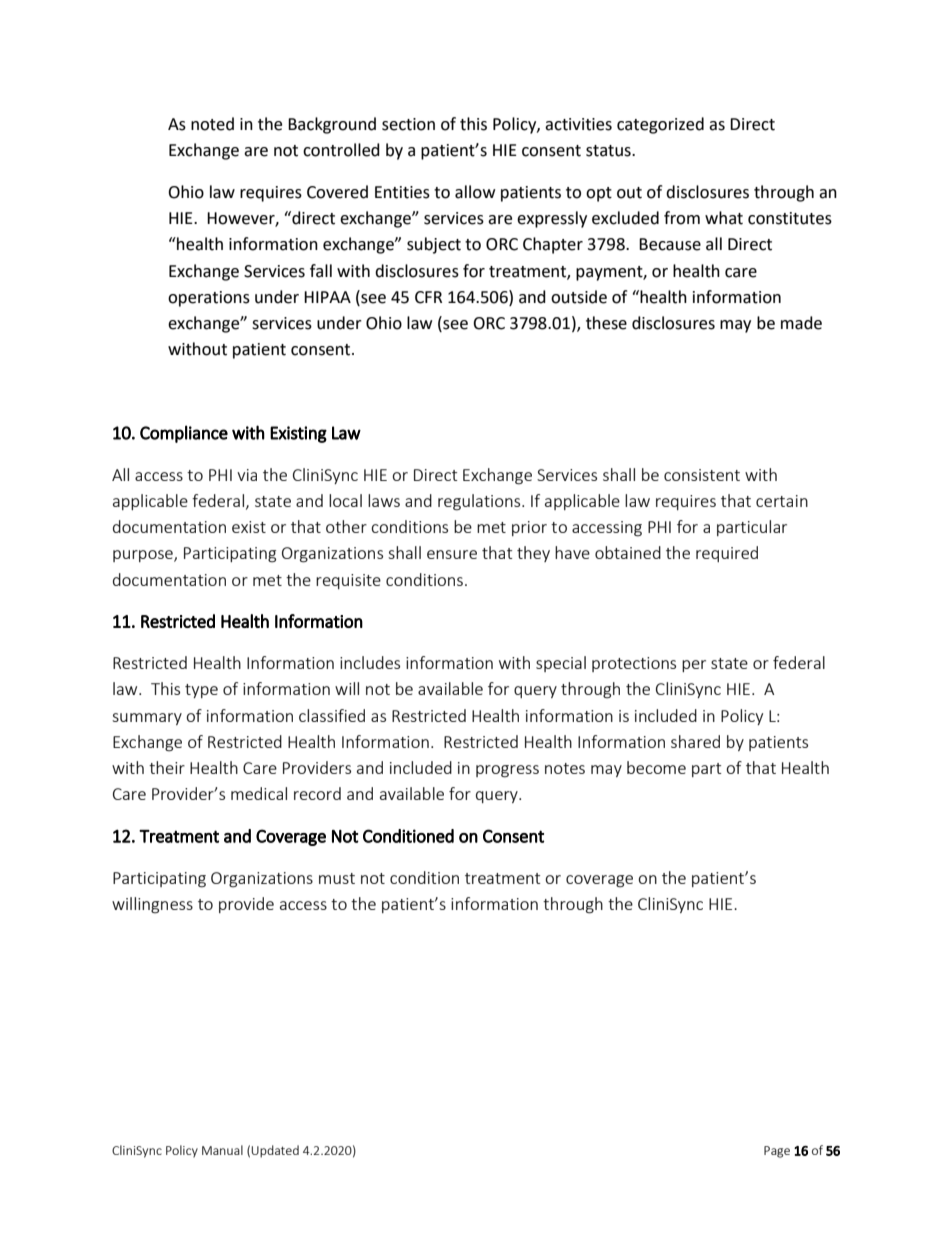  I want to click on via, so click(247, 475).
